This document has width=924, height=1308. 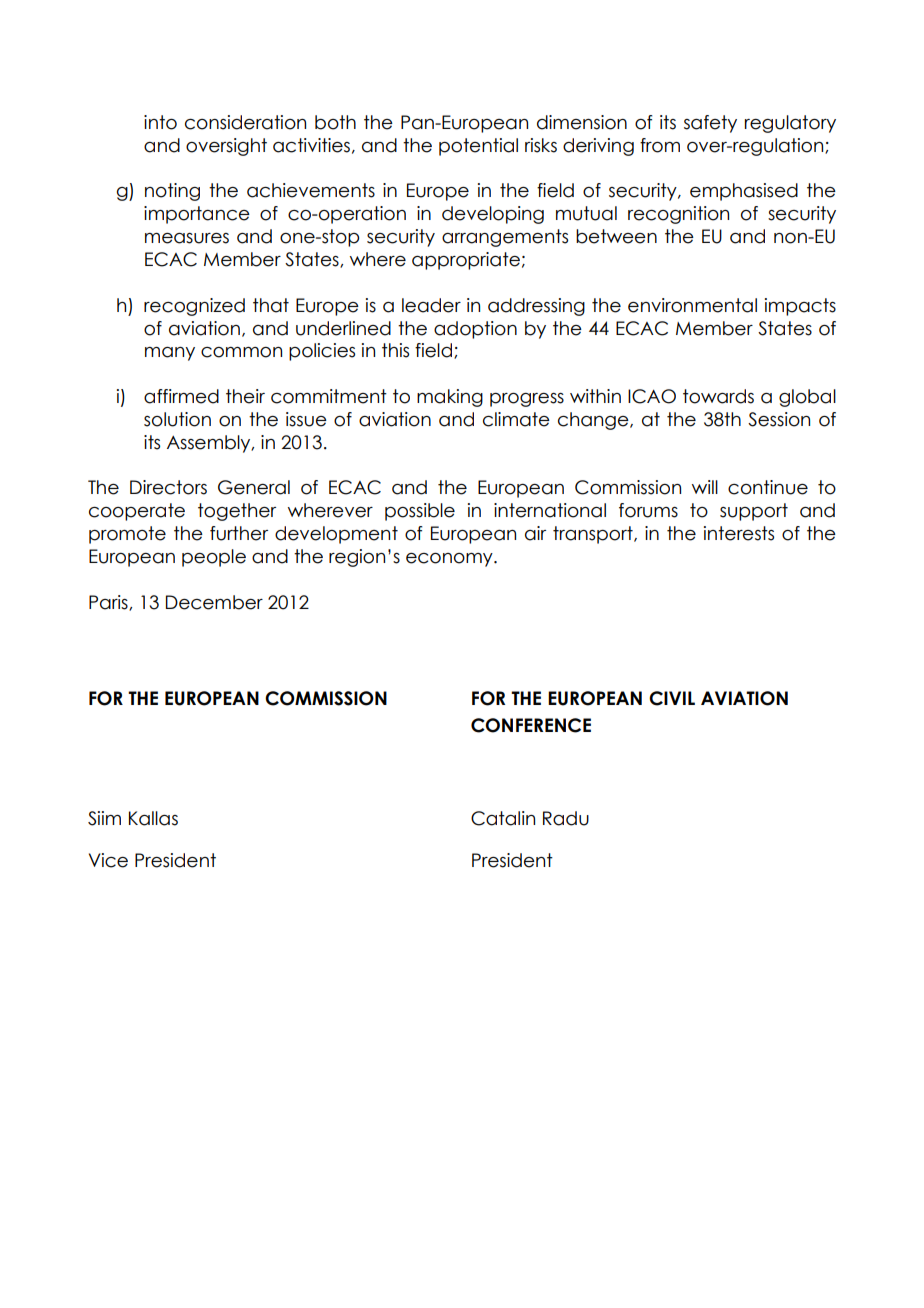 I want to click on potential, so click(x=478, y=147).
